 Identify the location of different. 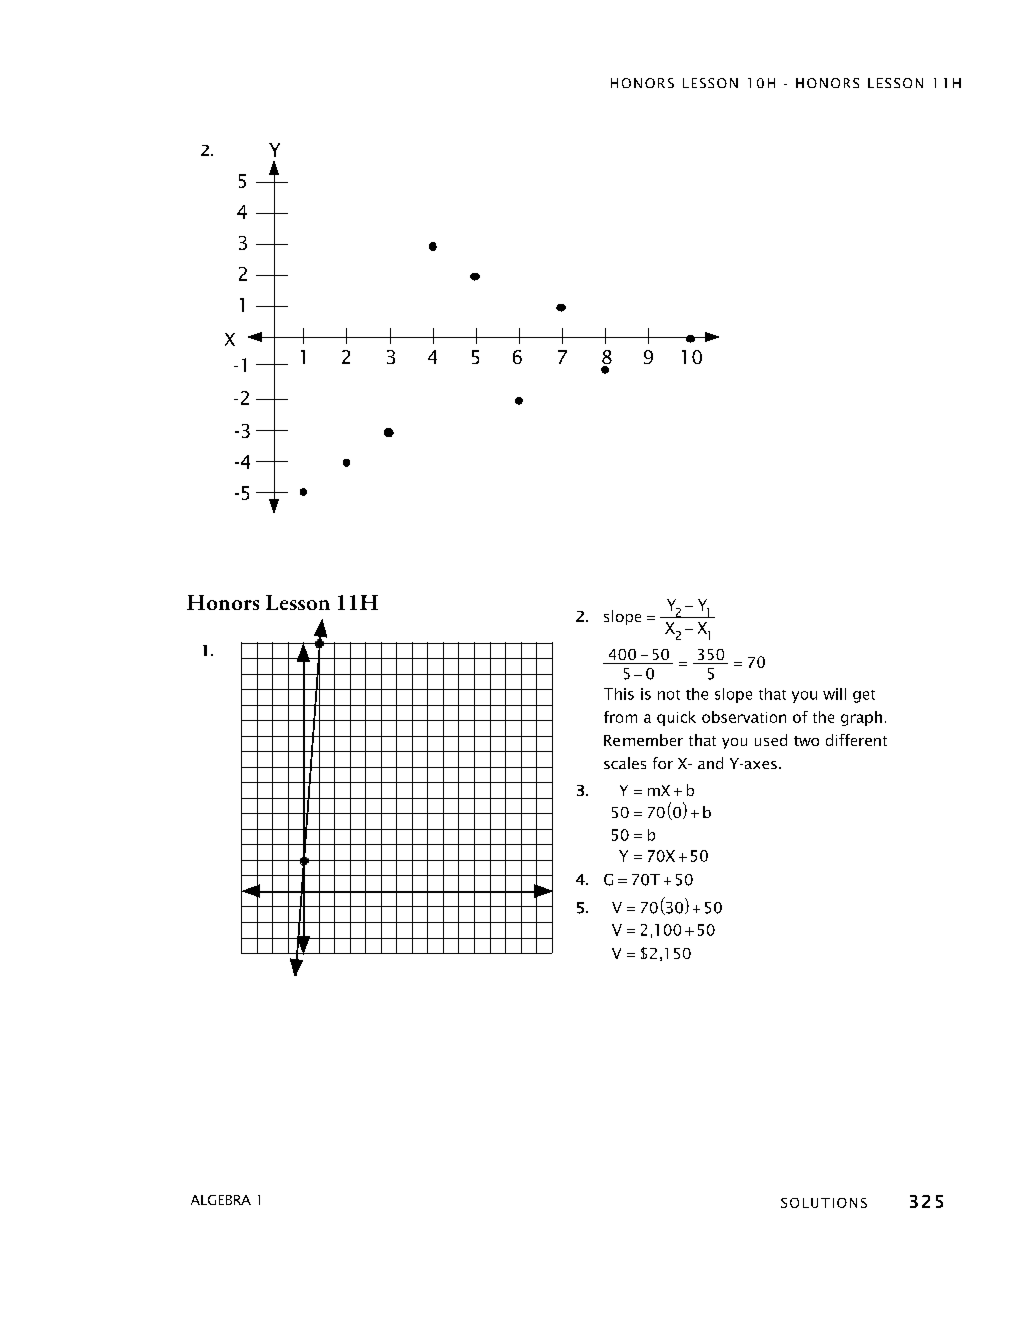
(856, 740).
